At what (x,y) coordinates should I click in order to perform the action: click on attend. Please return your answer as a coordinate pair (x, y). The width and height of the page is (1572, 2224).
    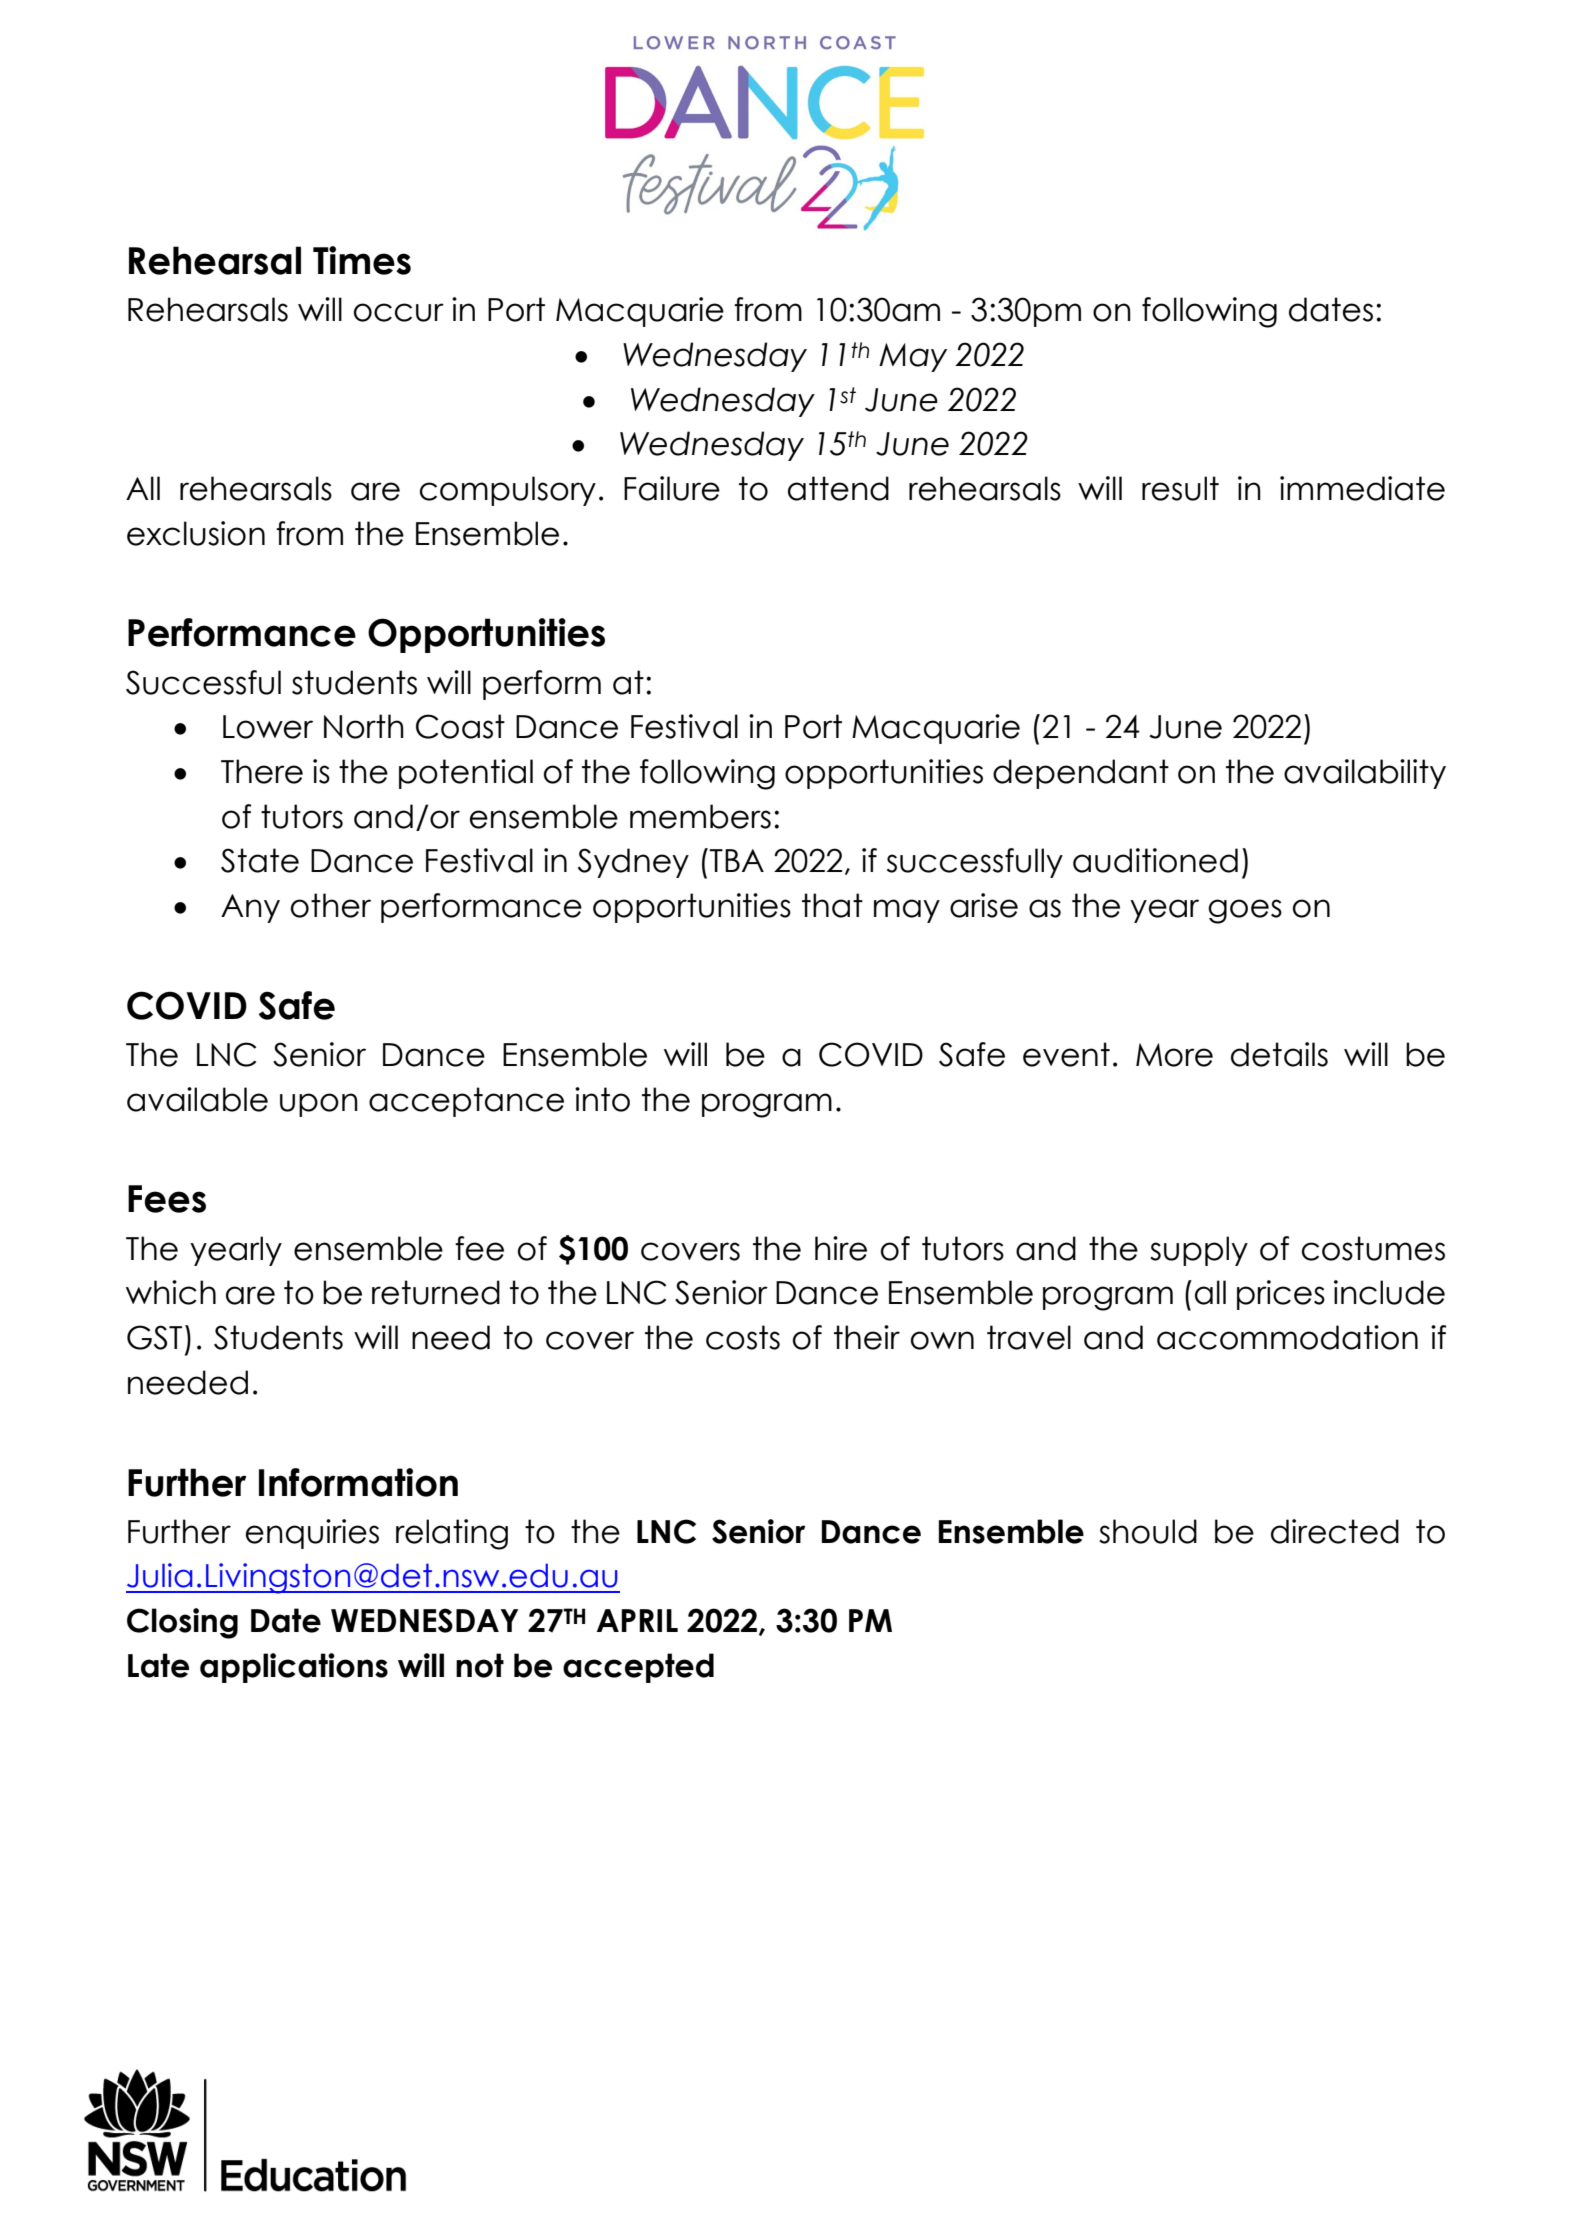
    Looking at the image, I should click on (838, 488).
